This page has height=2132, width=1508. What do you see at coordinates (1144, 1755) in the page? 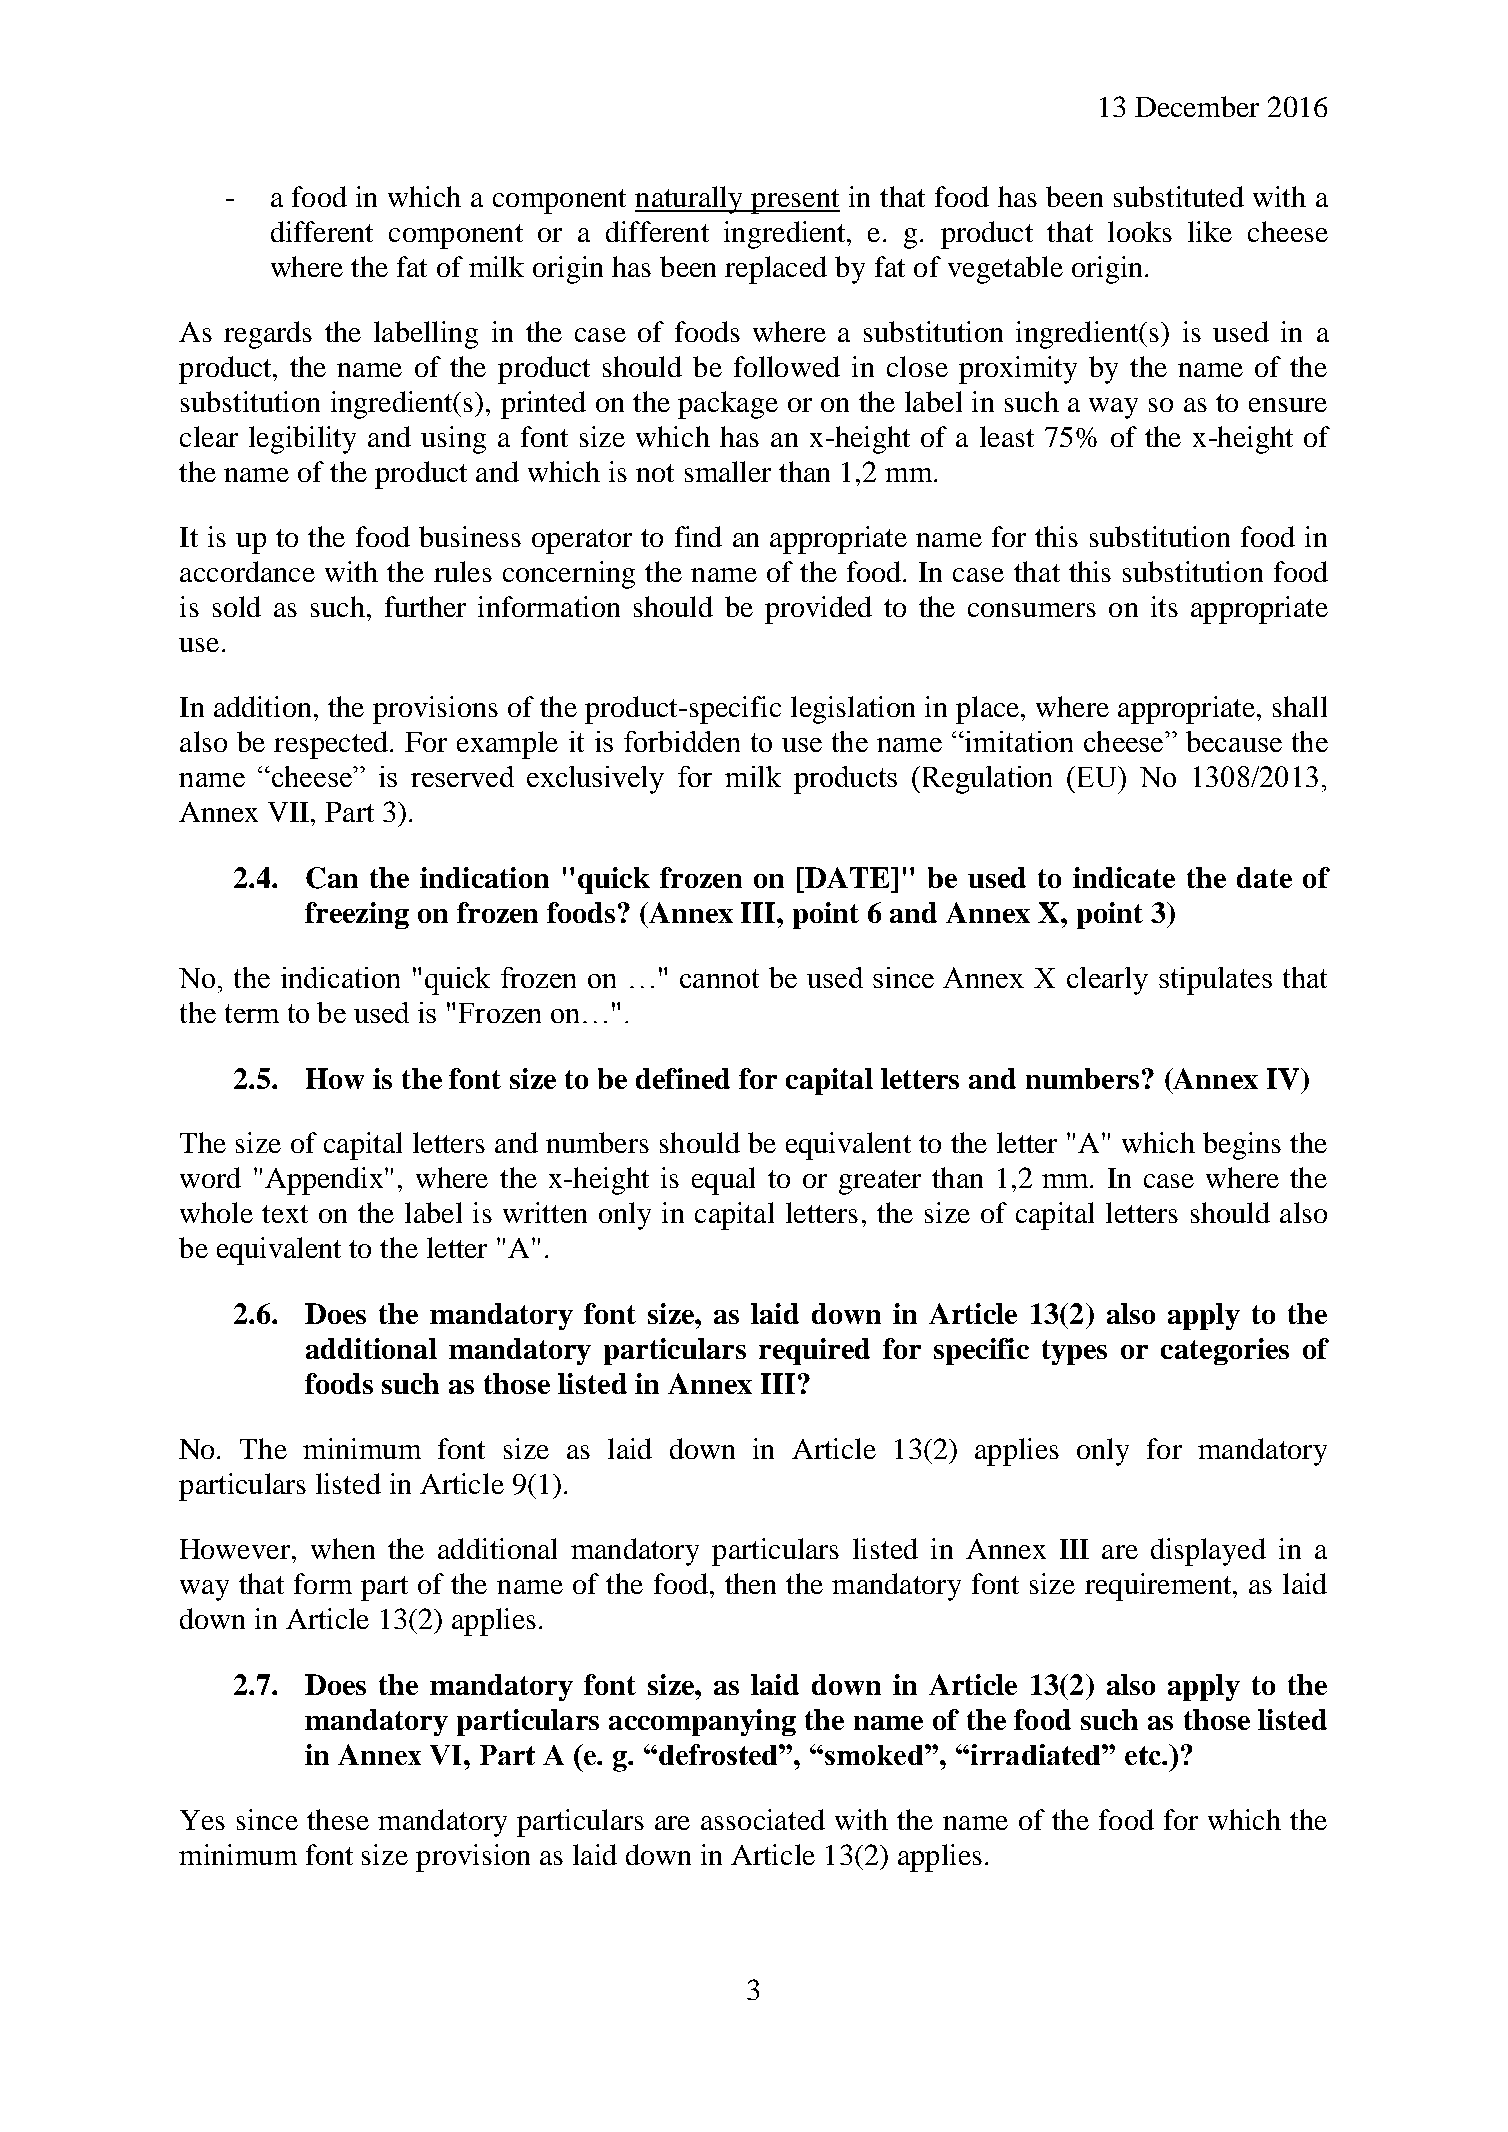
I see `etc` at bounding box center [1144, 1755].
